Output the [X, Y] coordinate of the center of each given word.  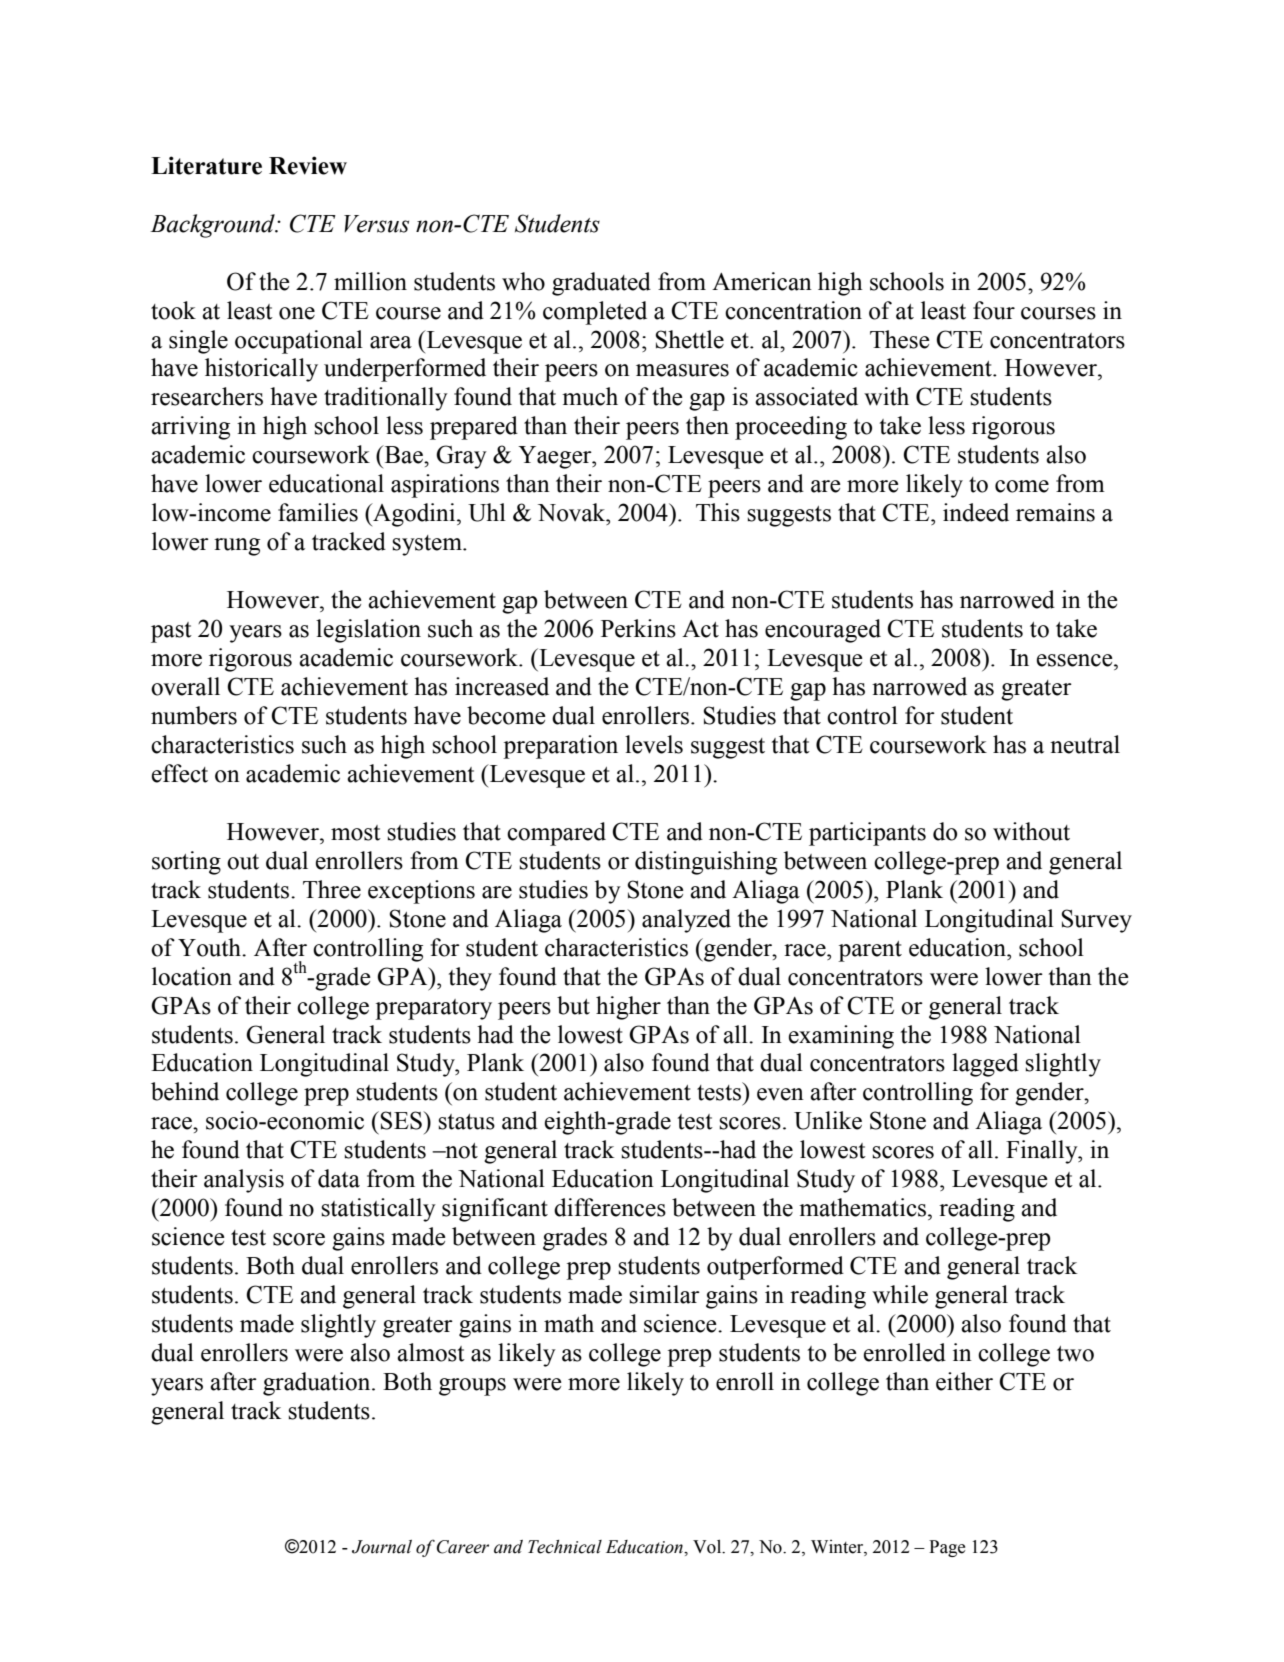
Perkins [638, 628]
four [994, 310]
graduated [601, 284]
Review [308, 165]
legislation [368, 631]
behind [185, 1091]
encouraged [823, 631]
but [573, 1005]
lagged [985, 1065]
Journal [382, 1547]
